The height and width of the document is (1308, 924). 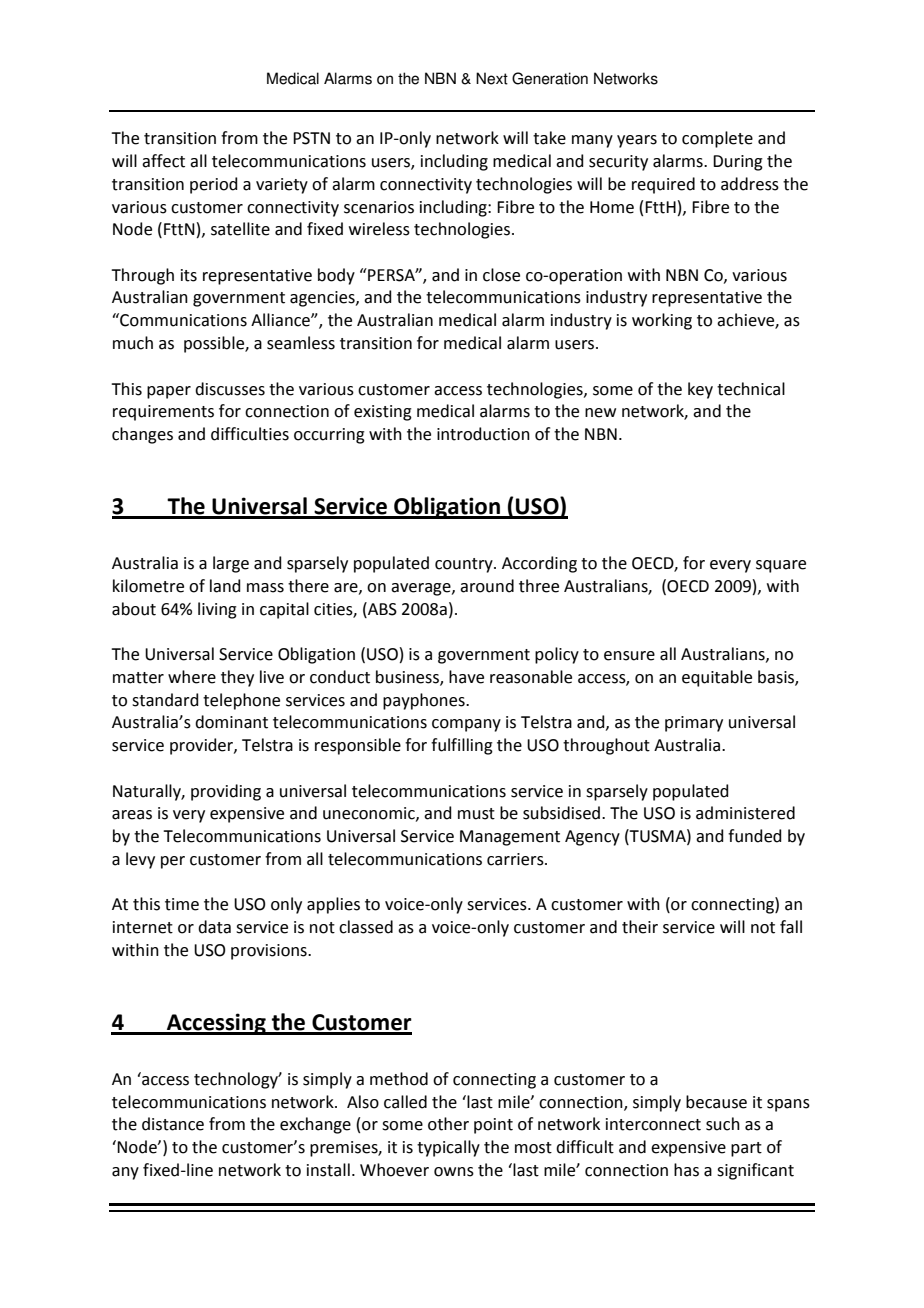 I want to click on discusses, so click(x=230, y=389).
